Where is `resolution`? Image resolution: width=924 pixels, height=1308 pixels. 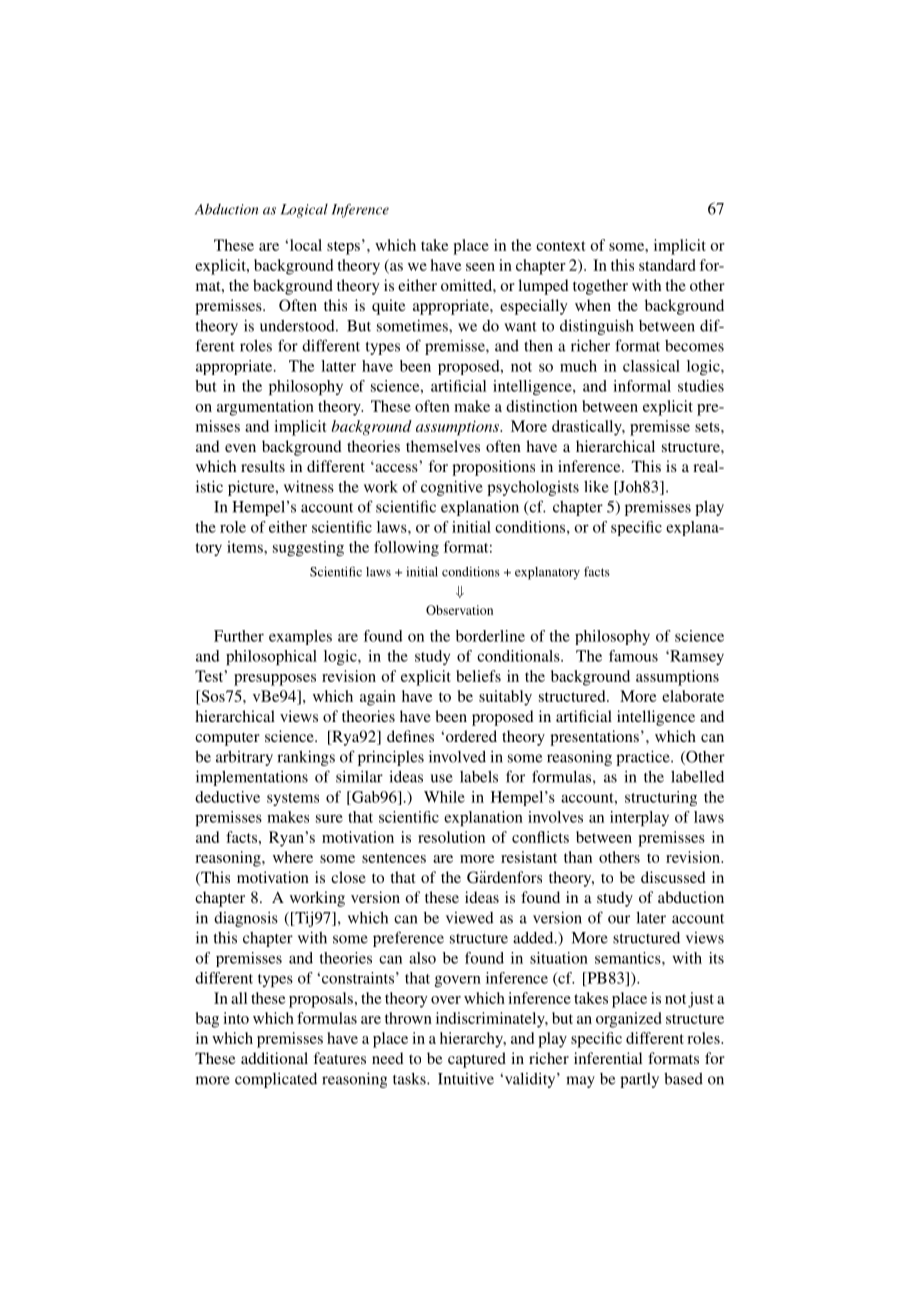
resolution is located at coordinates (451, 837).
